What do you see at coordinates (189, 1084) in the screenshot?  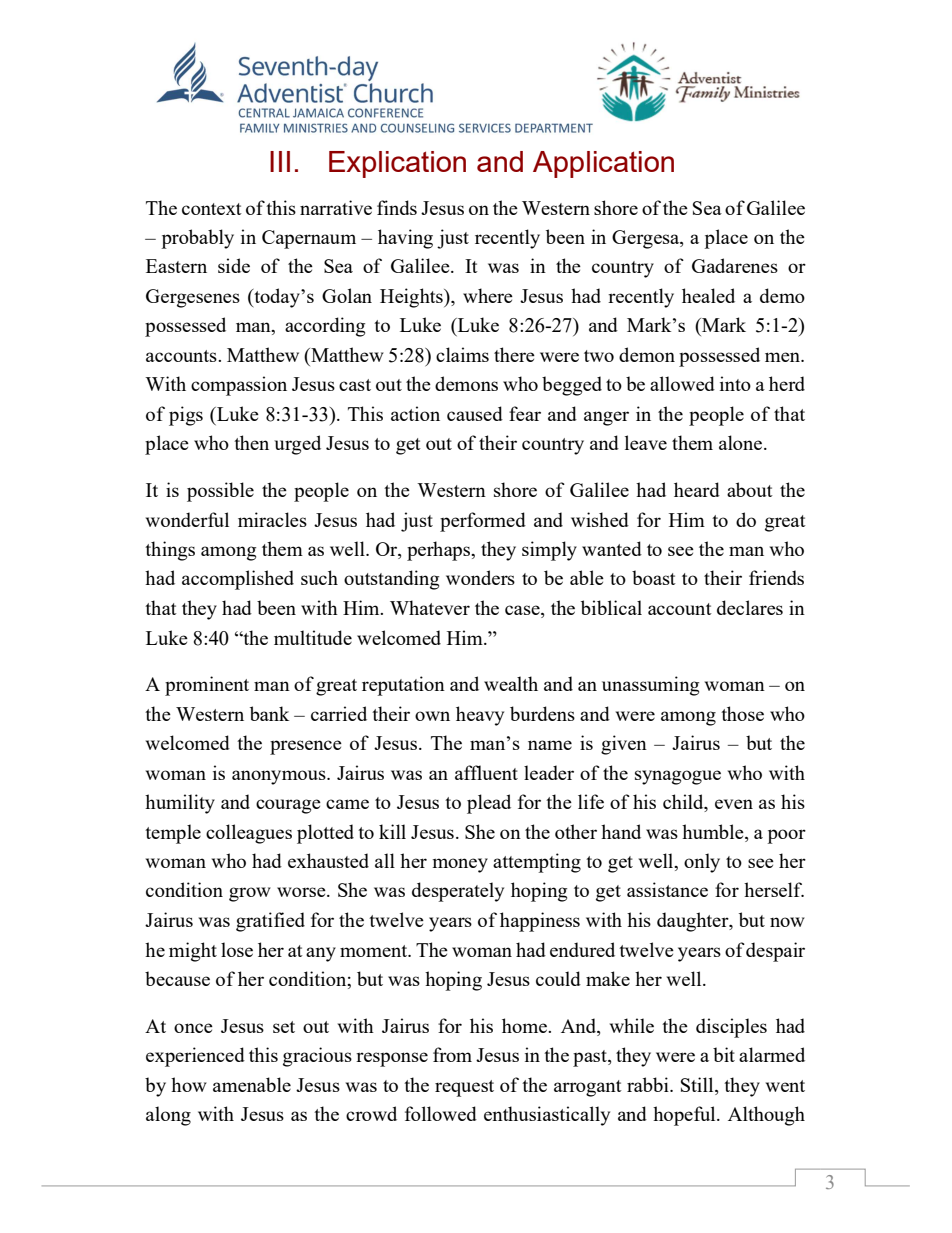 I see `how` at bounding box center [189, 1084].
